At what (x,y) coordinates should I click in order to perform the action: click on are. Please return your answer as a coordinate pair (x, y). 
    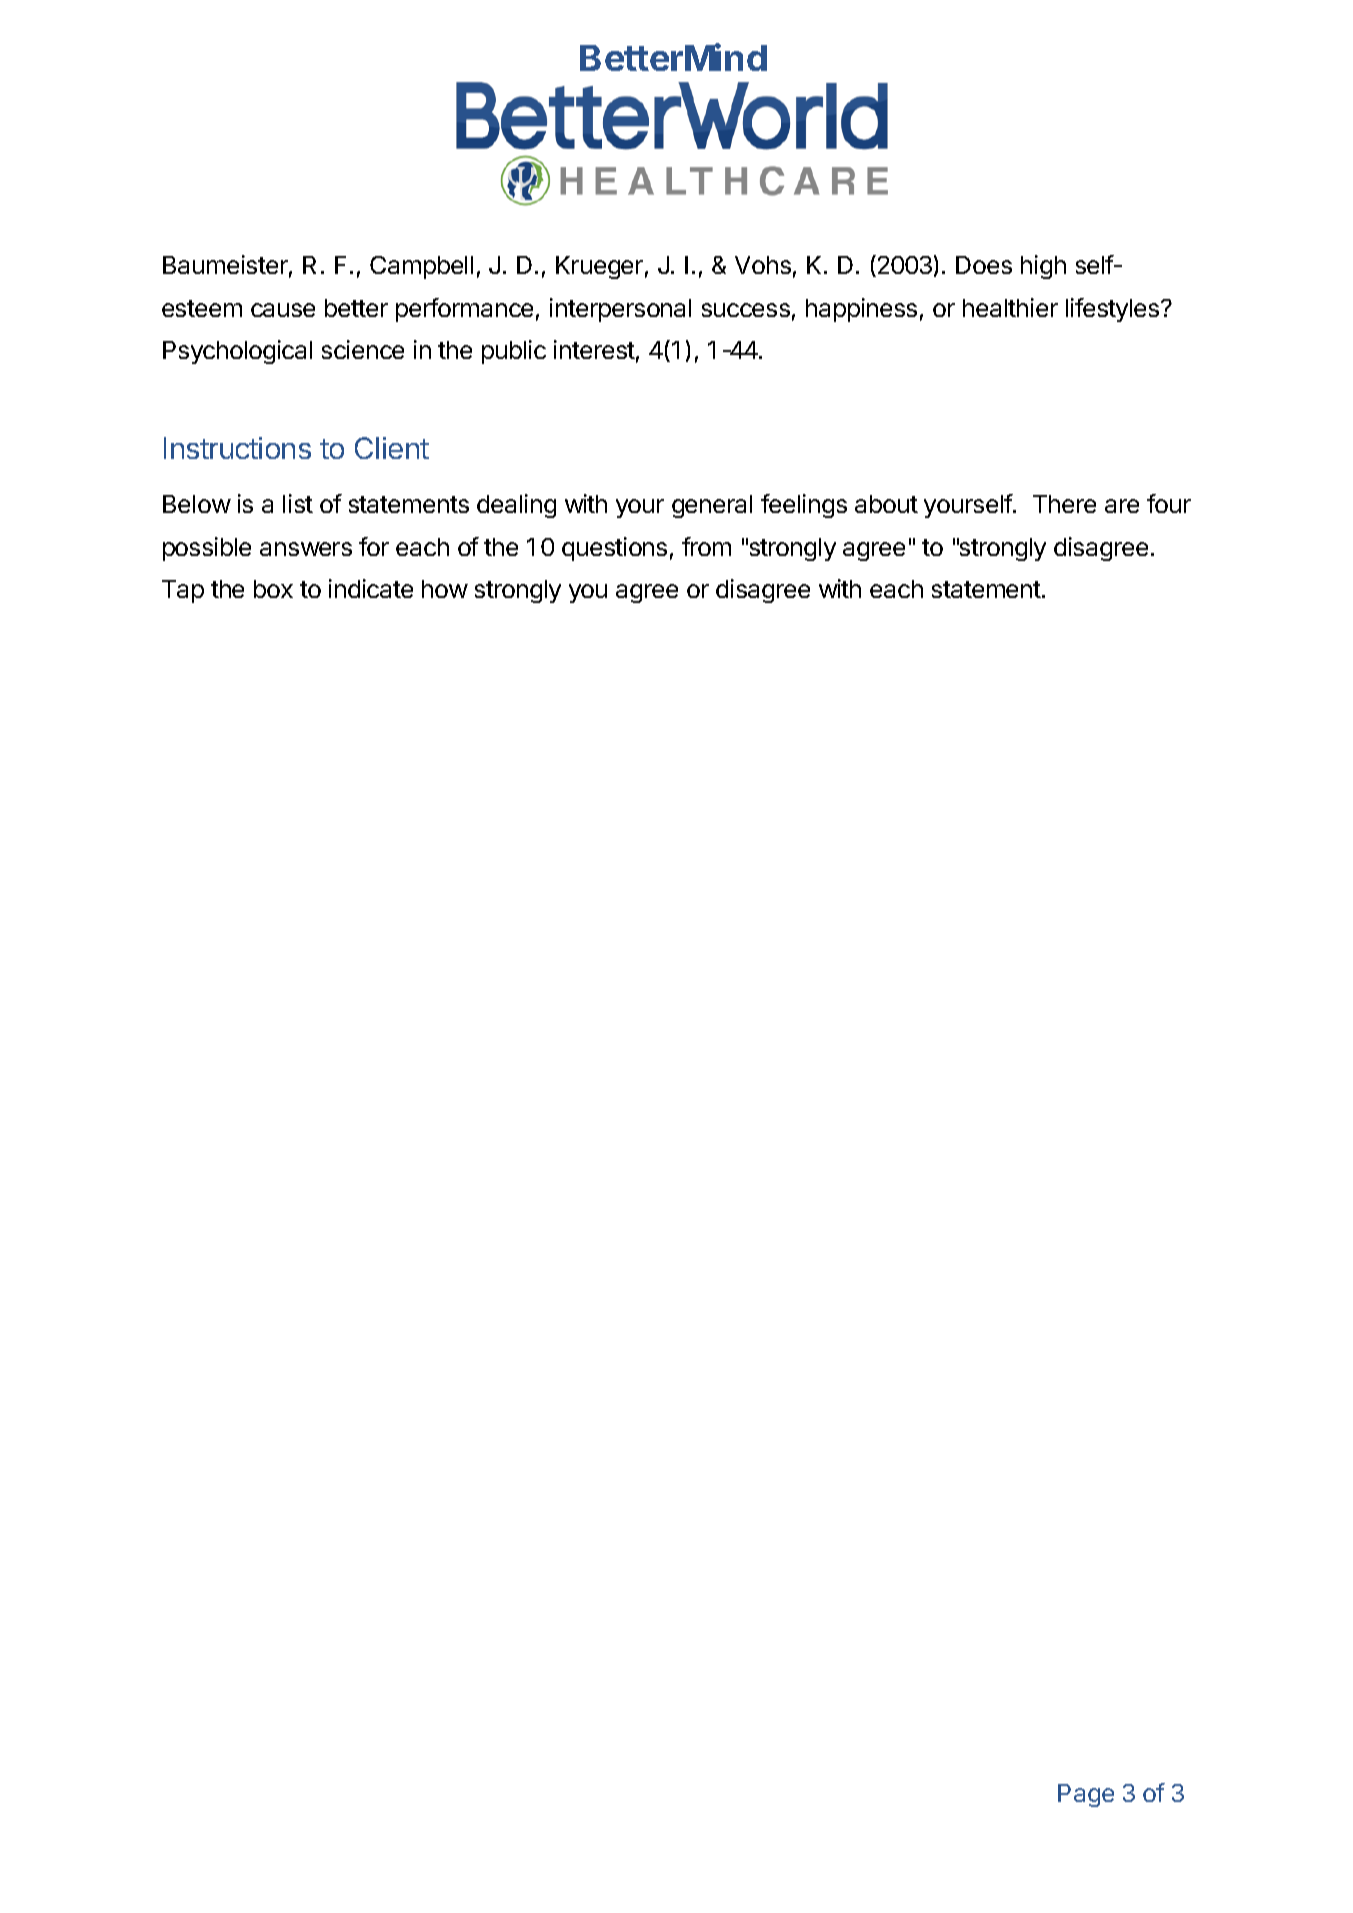
    Looking at the image, I should click on (1122, 506).
